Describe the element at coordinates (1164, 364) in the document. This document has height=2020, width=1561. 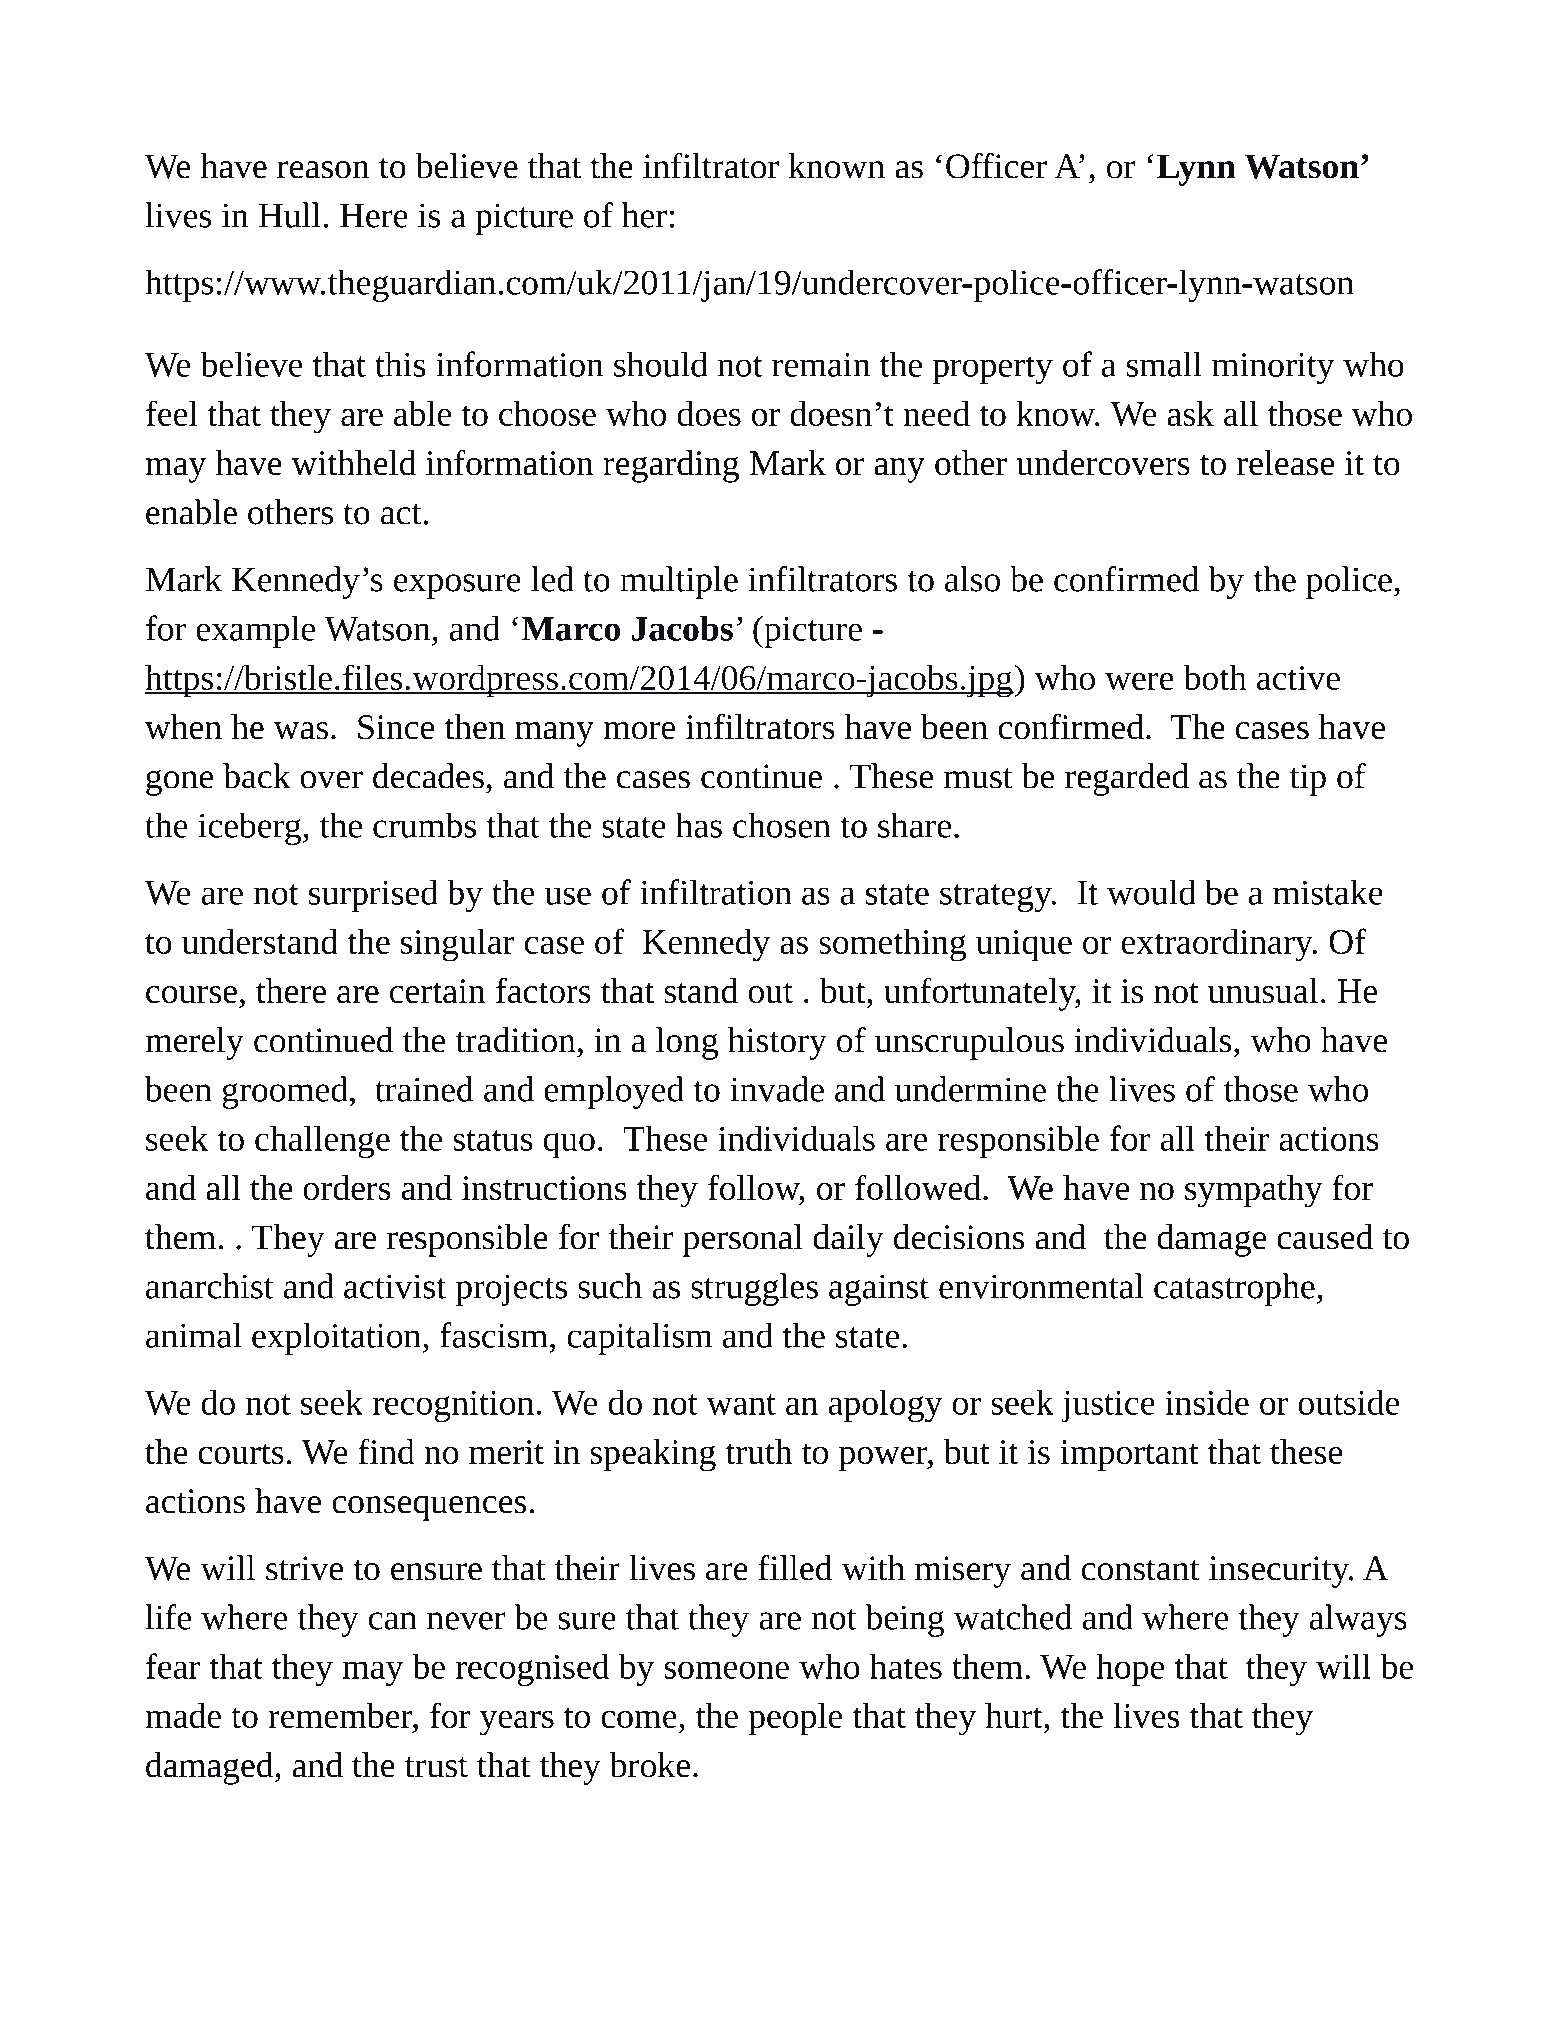
I see `small` at that location.
